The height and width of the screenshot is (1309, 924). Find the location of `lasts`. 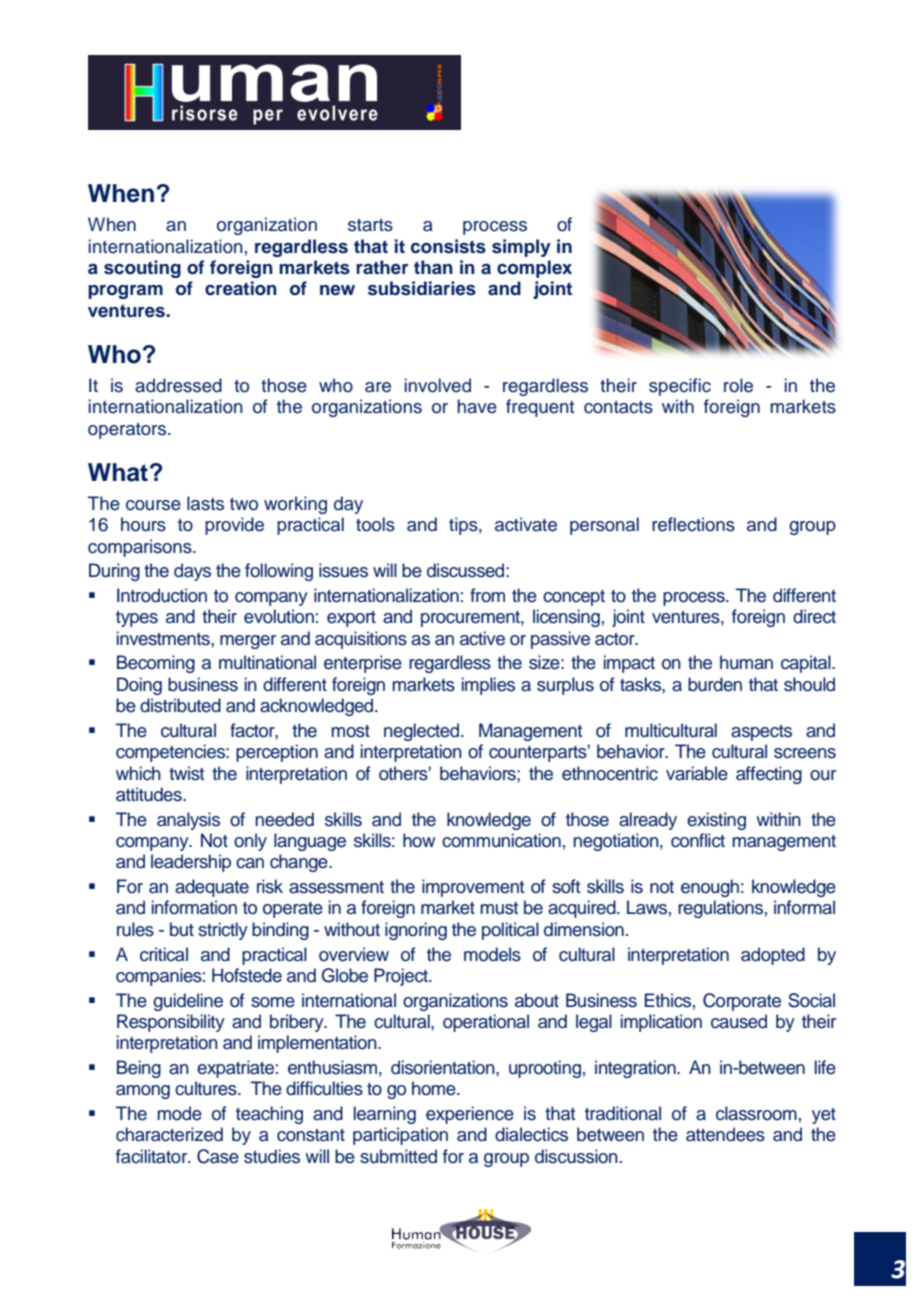

lasts is located at coordinates (205, 503).
